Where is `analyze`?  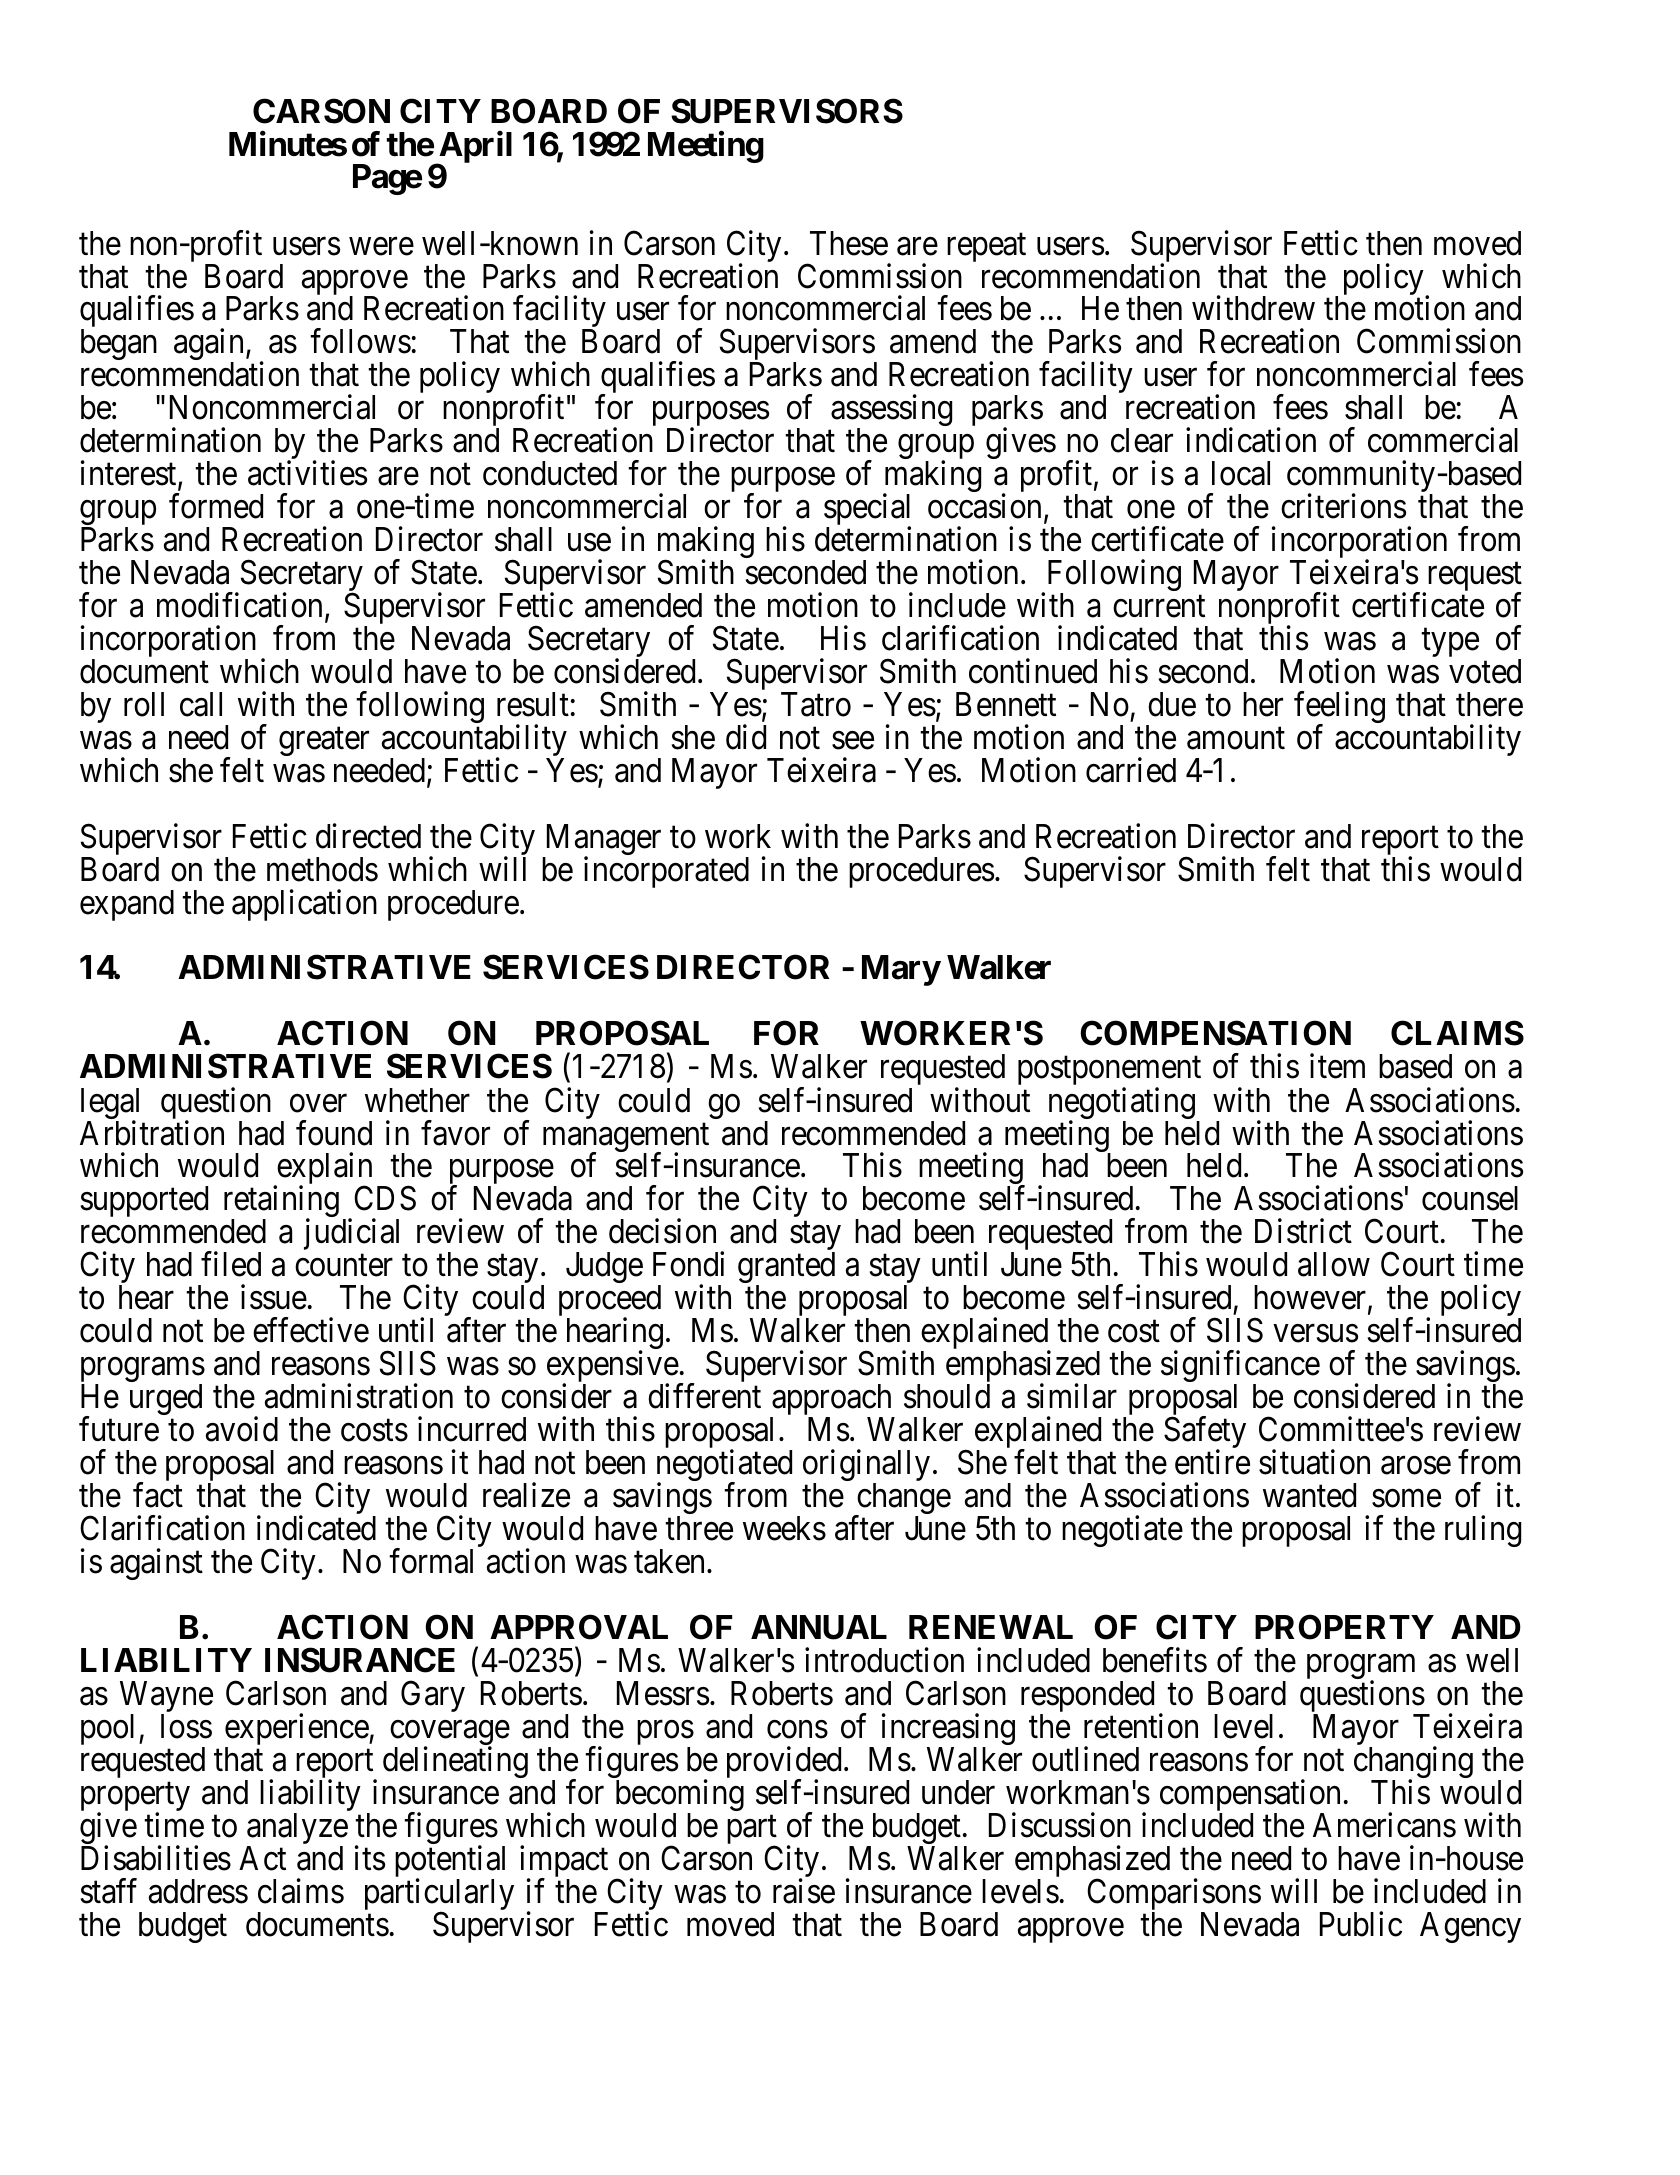
analyze is located at coordinates (297, 1830).
